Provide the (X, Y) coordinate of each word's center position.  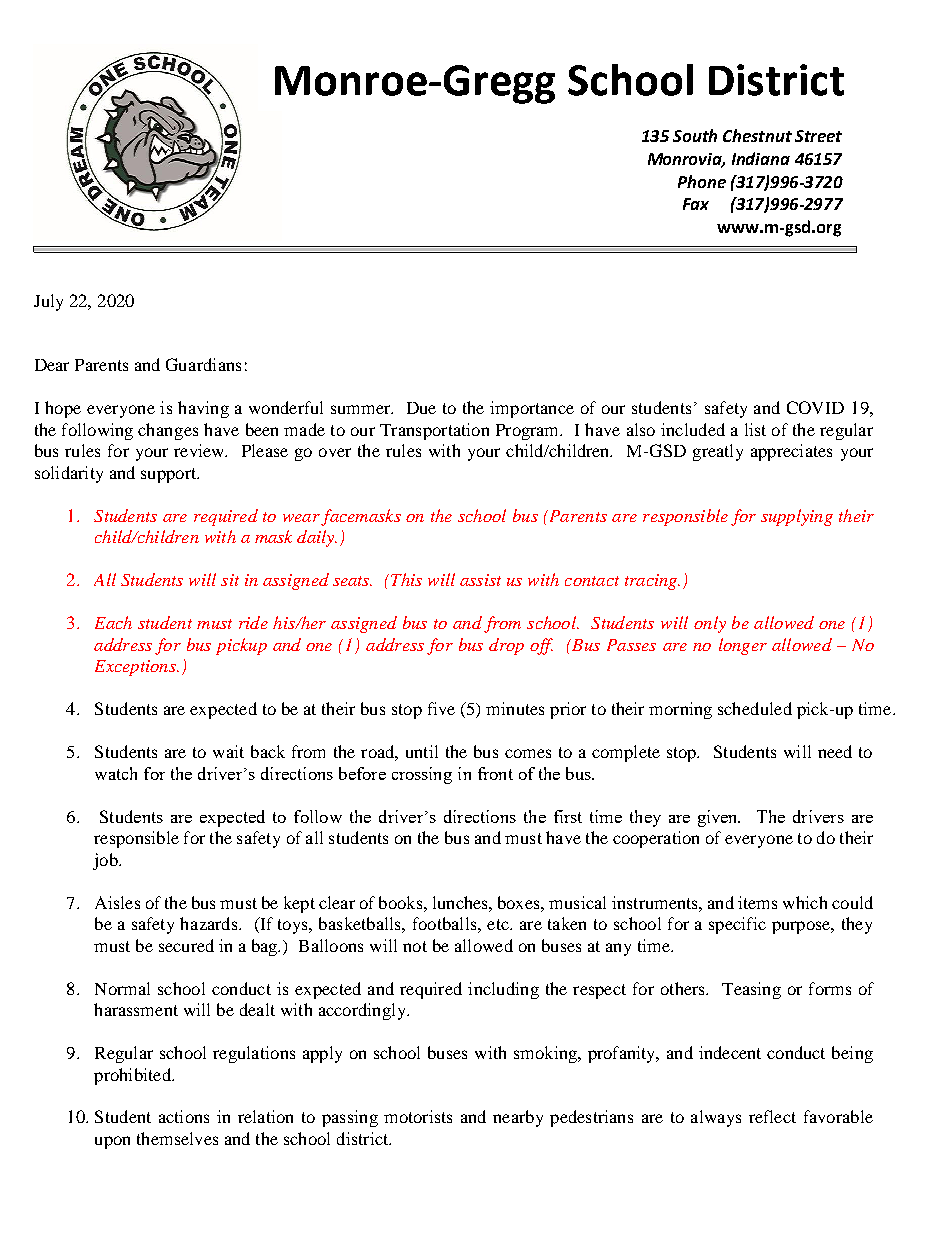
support (170, 475)
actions (184, 1116)
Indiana (761, 158)
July (48, 302)
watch (116, 773)
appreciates (791, 452)
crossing (422, 775)
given (719, 818)
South (695, 135)
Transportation (434, 431)
